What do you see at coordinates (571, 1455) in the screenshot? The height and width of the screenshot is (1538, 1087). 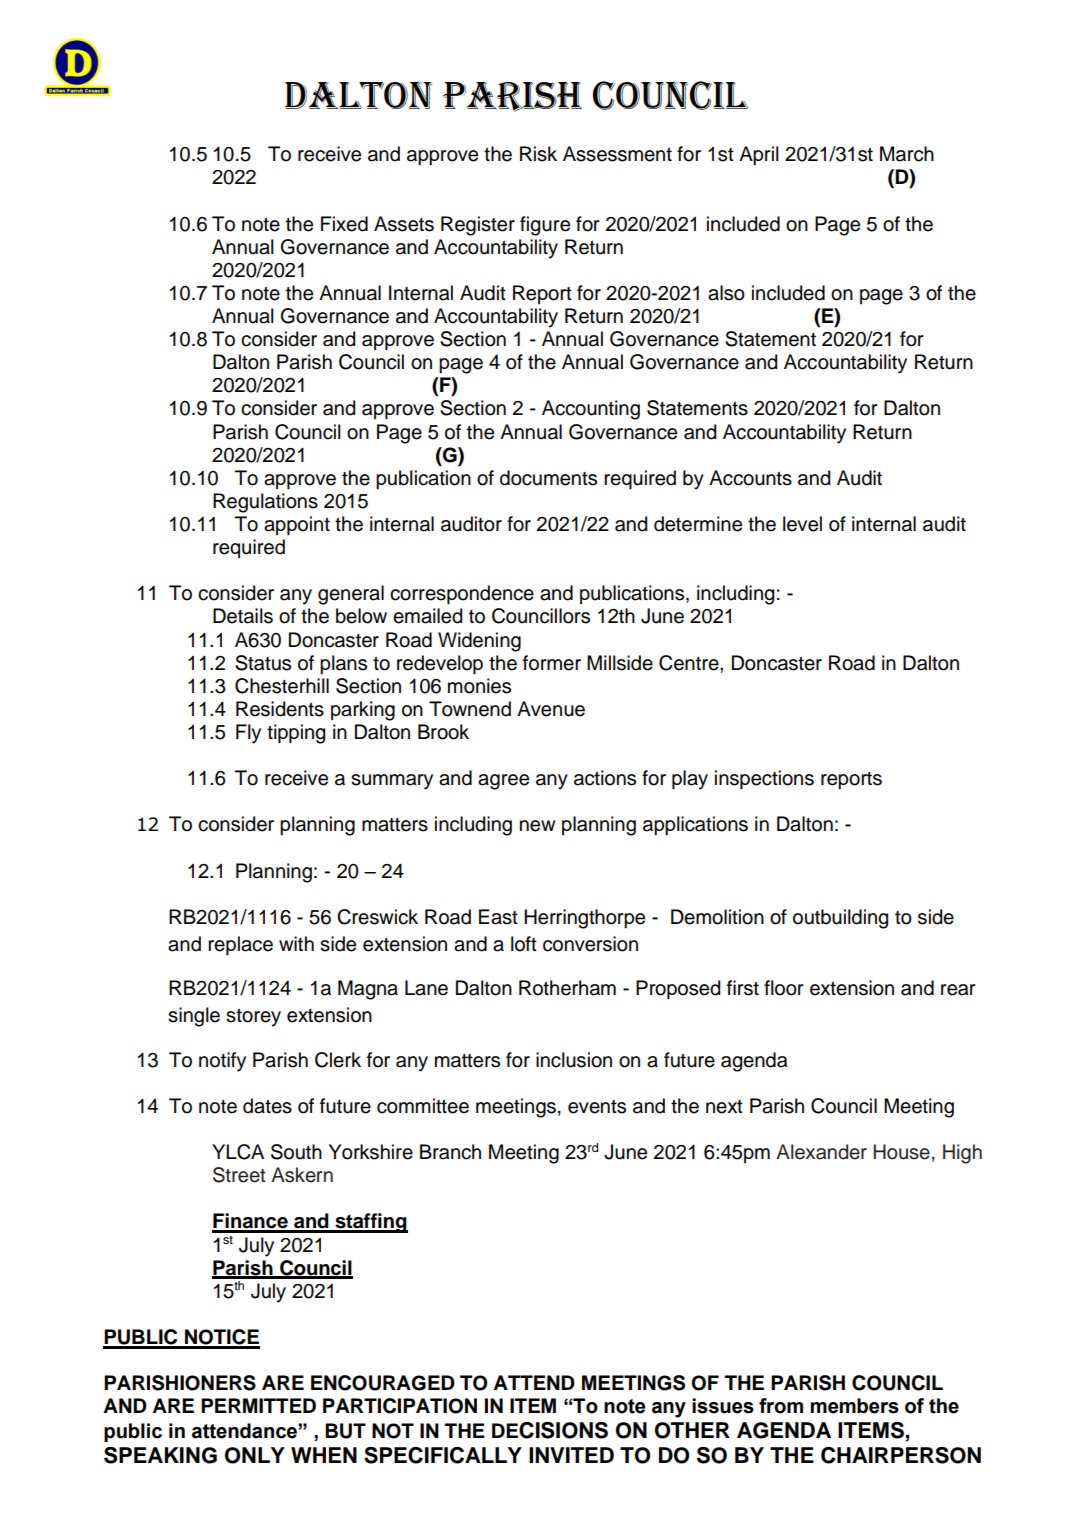 I see `INVITED` at bounding box center [571, 1455].
